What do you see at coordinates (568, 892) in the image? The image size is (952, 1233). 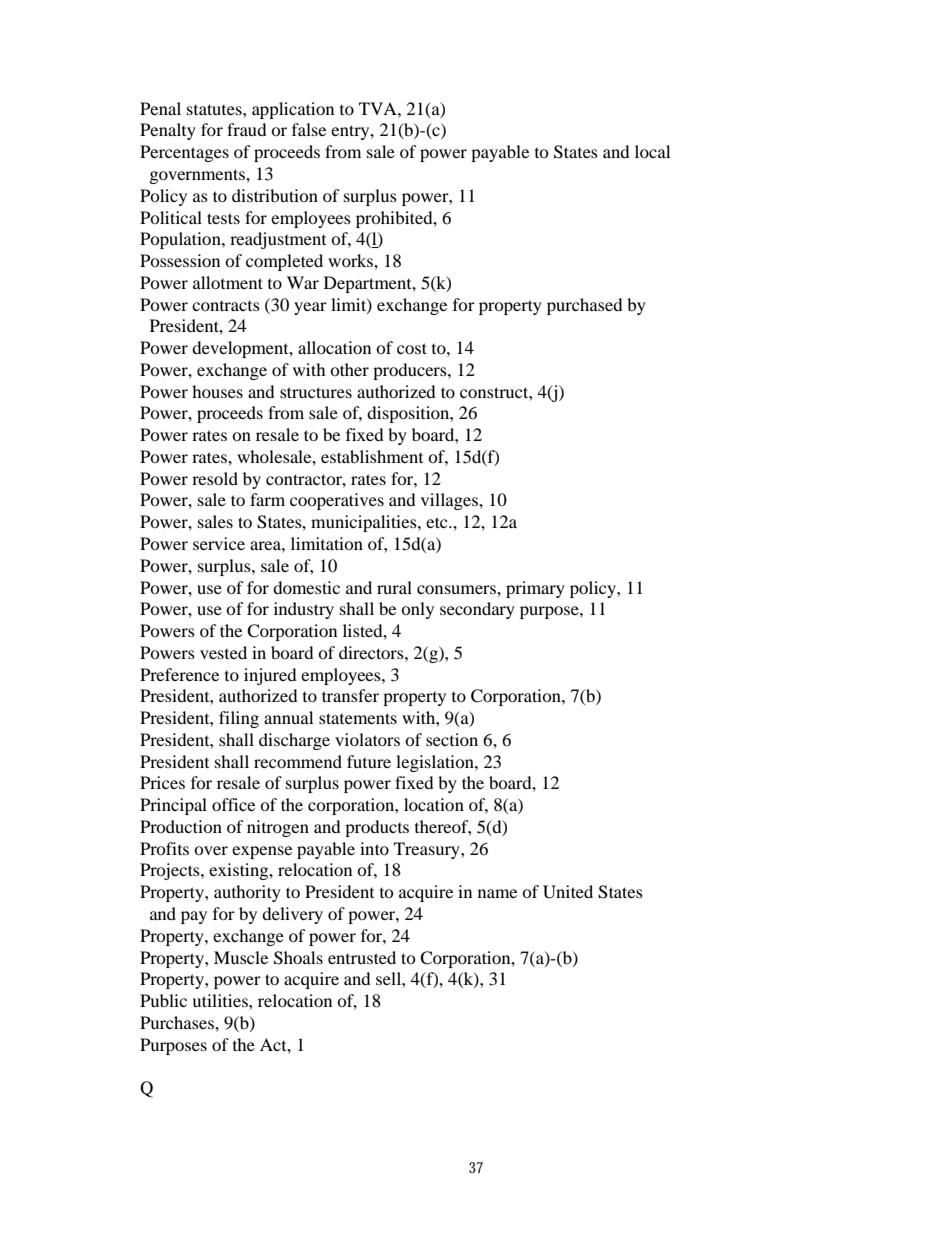 I see `United` at bounding box center [568, 892].
